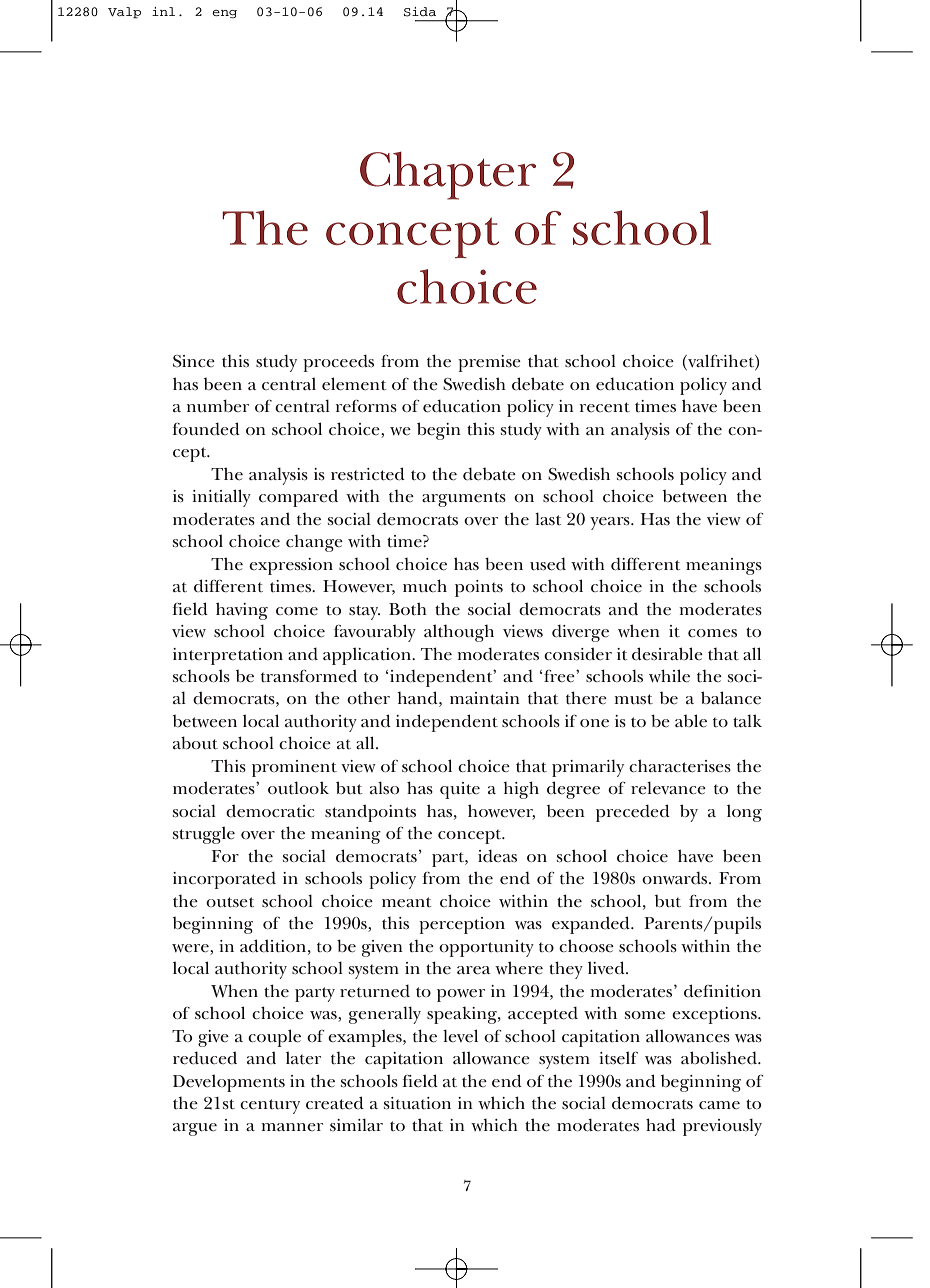 This document has width=930, height=1288. Describe the element at coordinates (294, 768) in the document. I see `prominent` at that location.
